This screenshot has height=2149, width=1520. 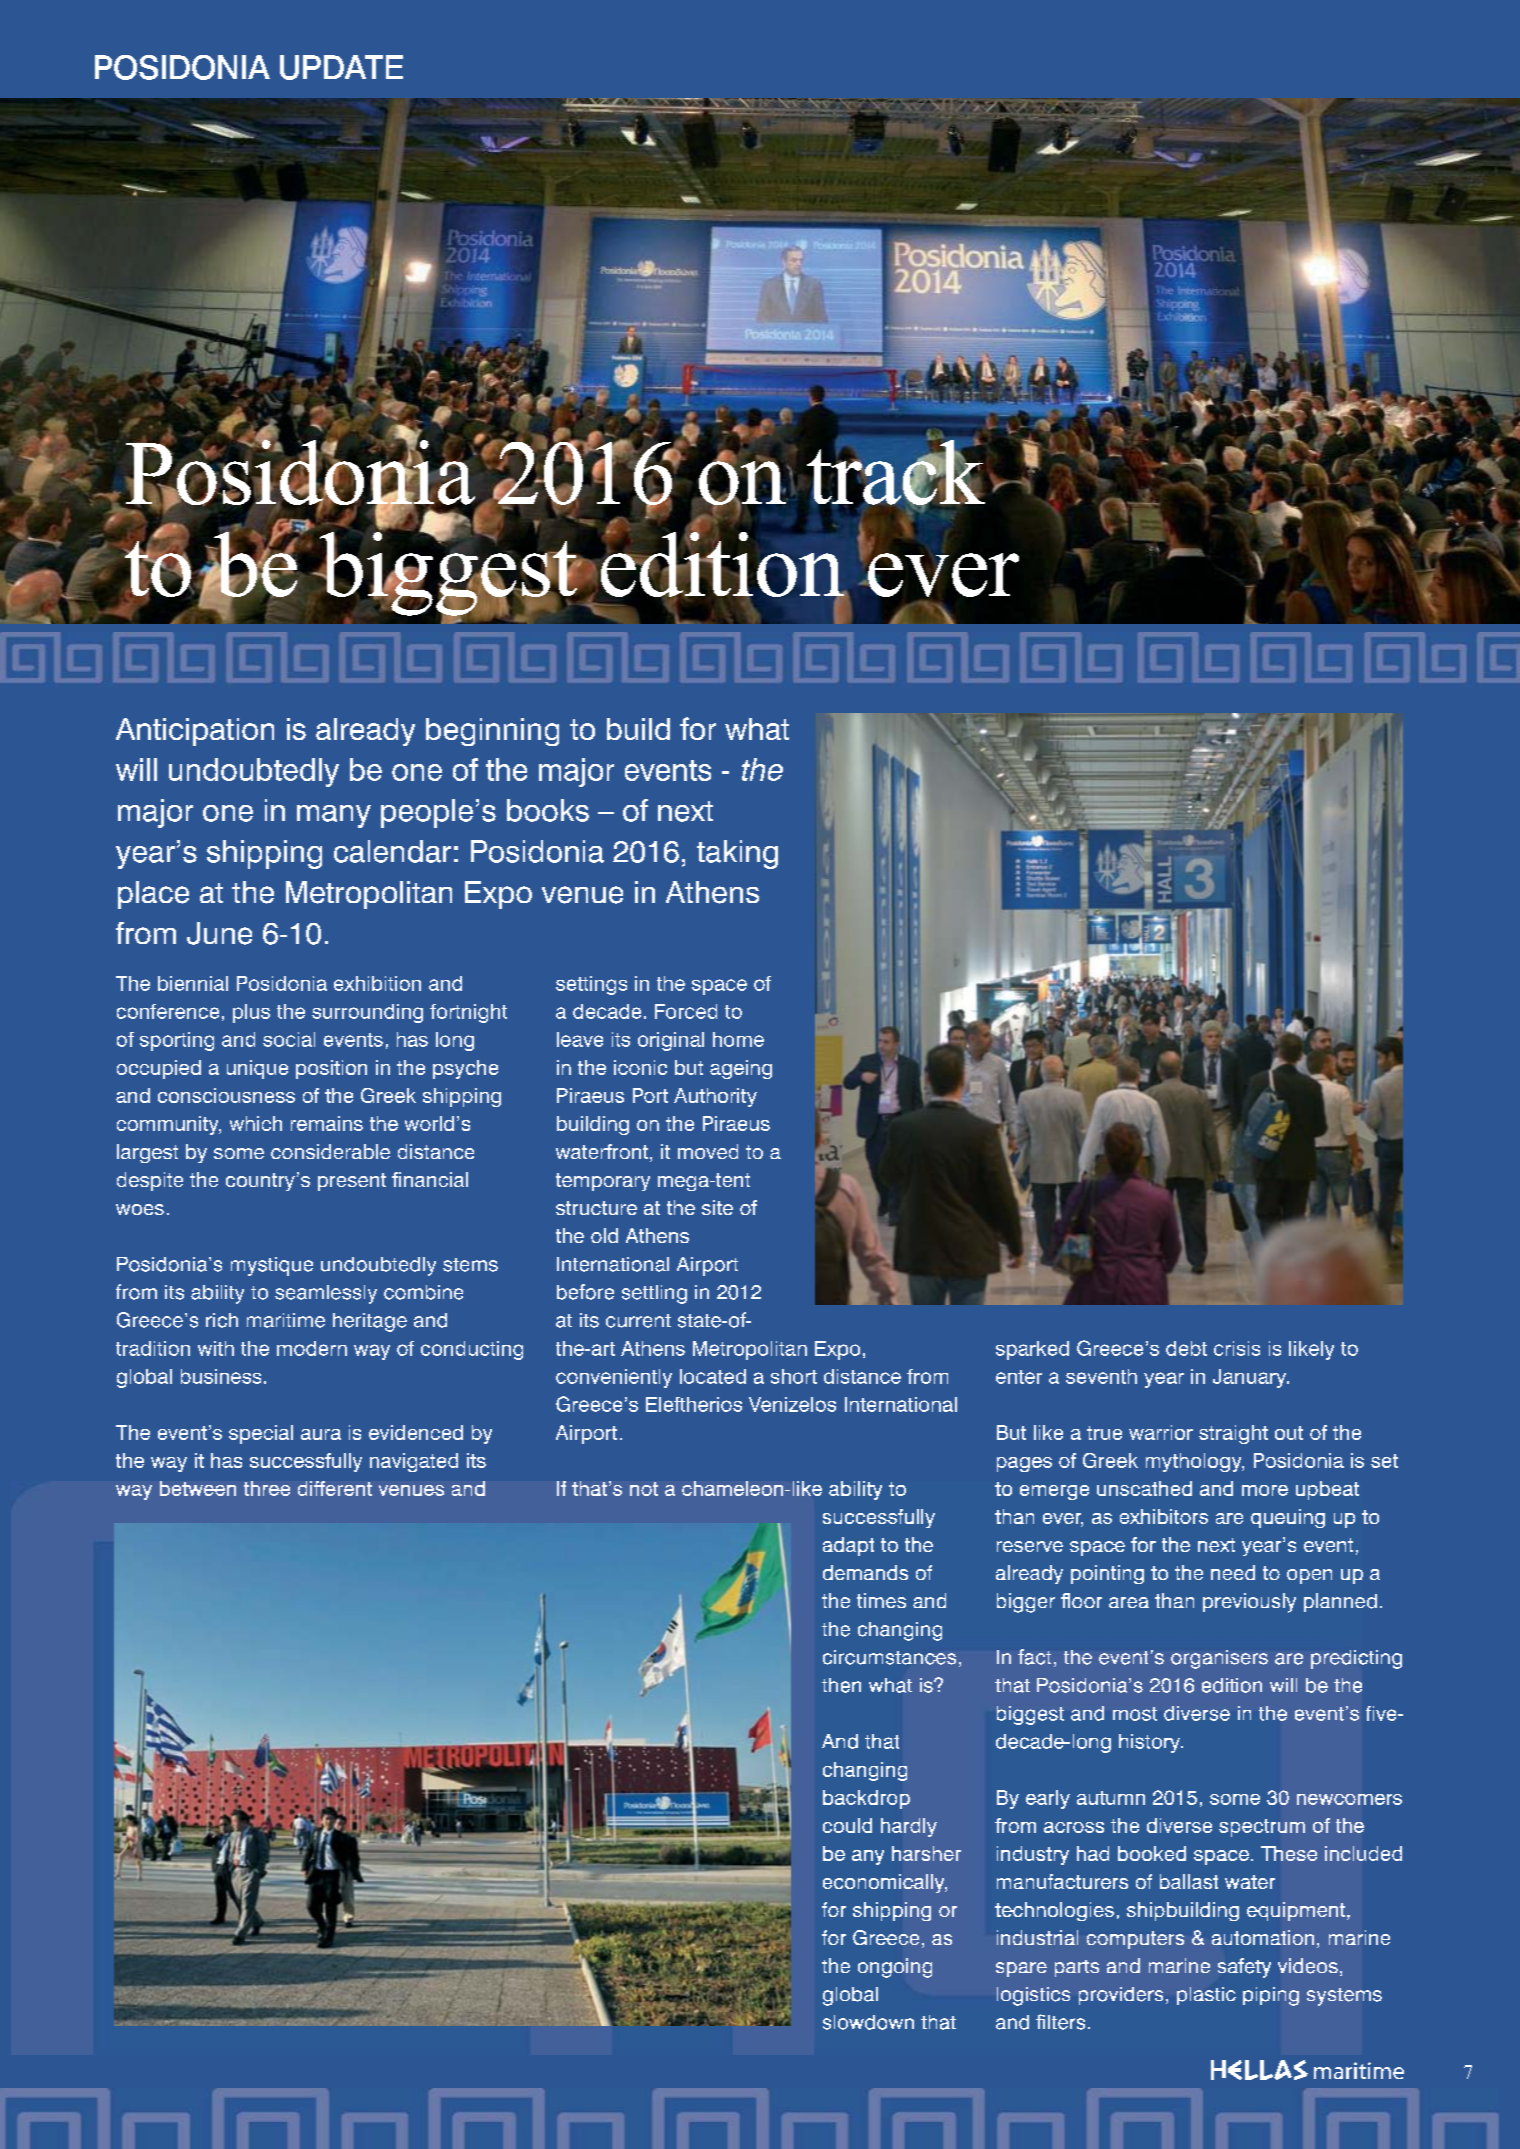 I want to click on home, so click(x=738, y=1039).
